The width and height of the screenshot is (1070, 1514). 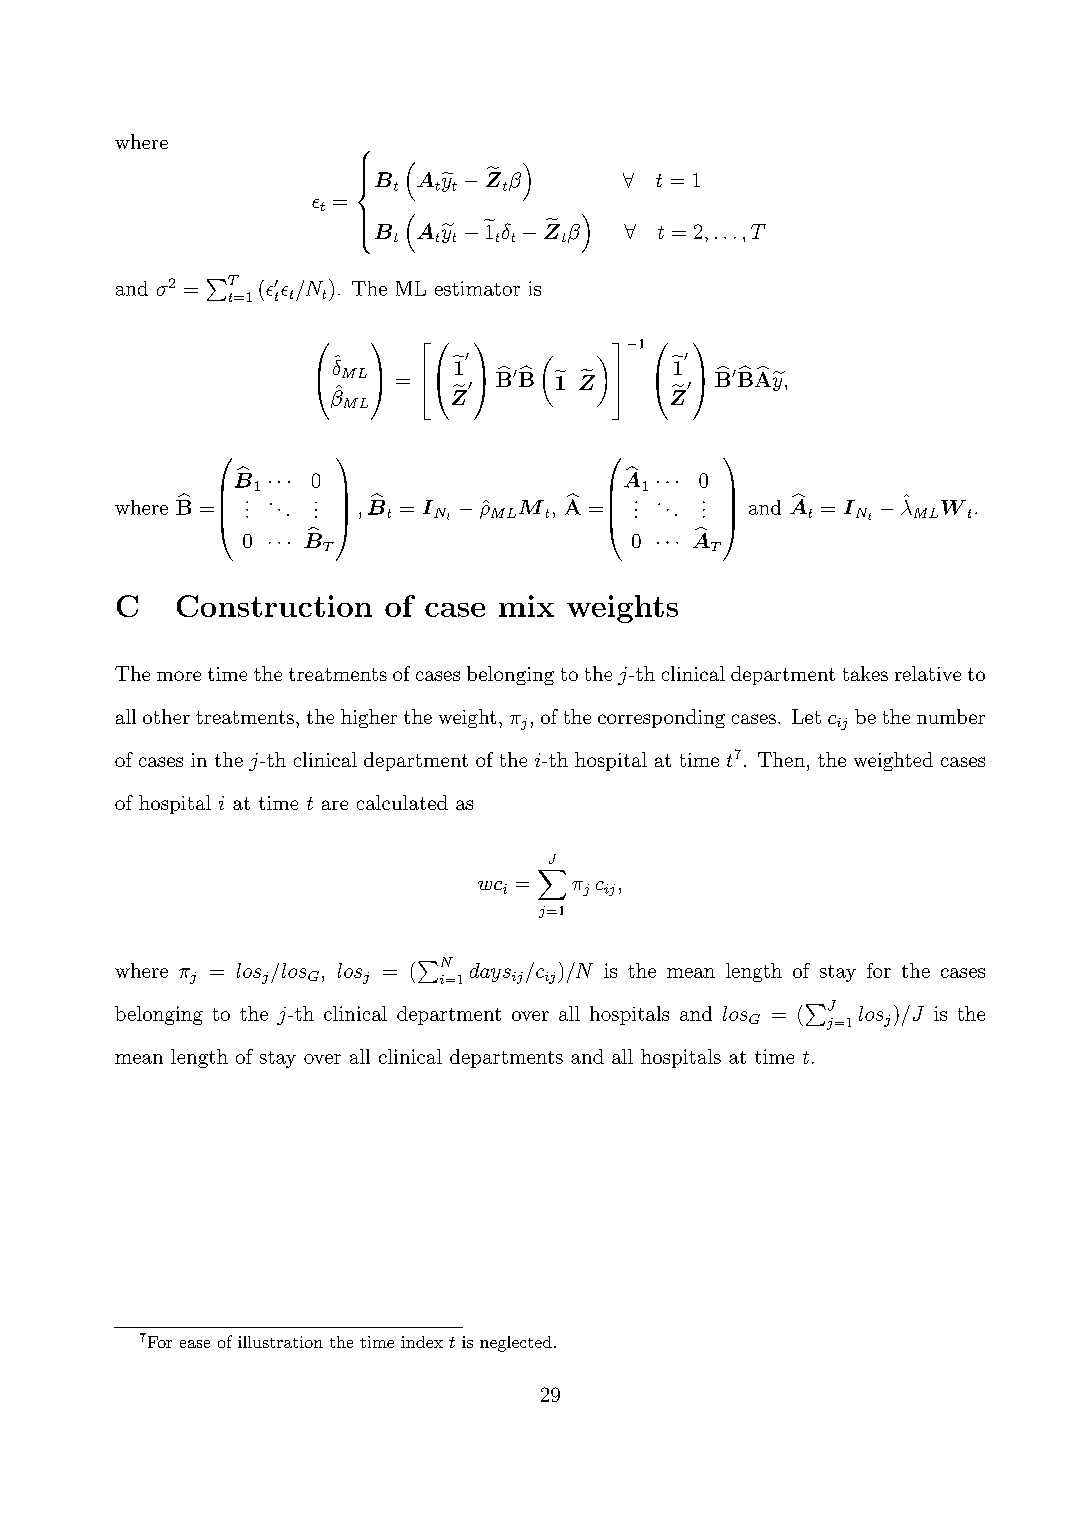 What do you see at coordinates (928, 673) in the screenshot?
I see `relative` at bounding box center [928, 673].
